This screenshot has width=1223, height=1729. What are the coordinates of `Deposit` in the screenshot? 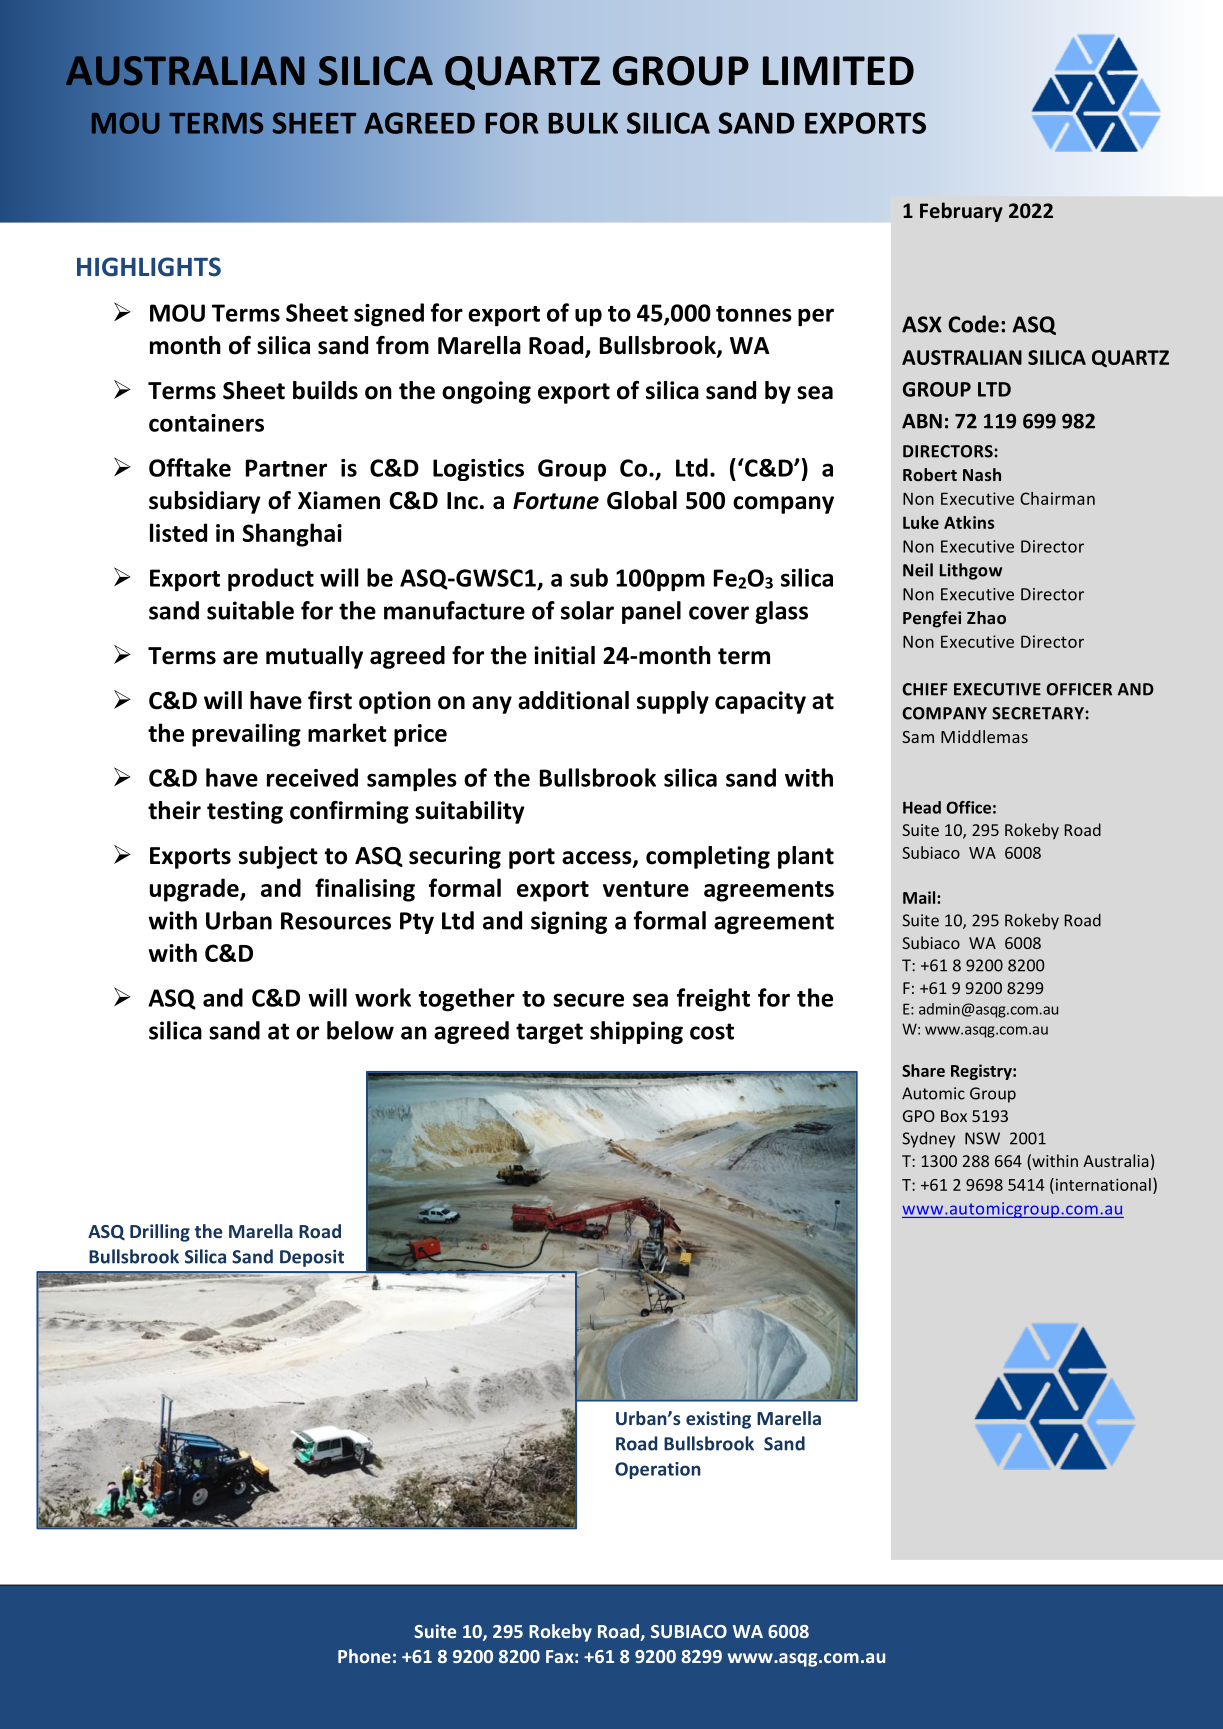 It's located at (312, 1258).
